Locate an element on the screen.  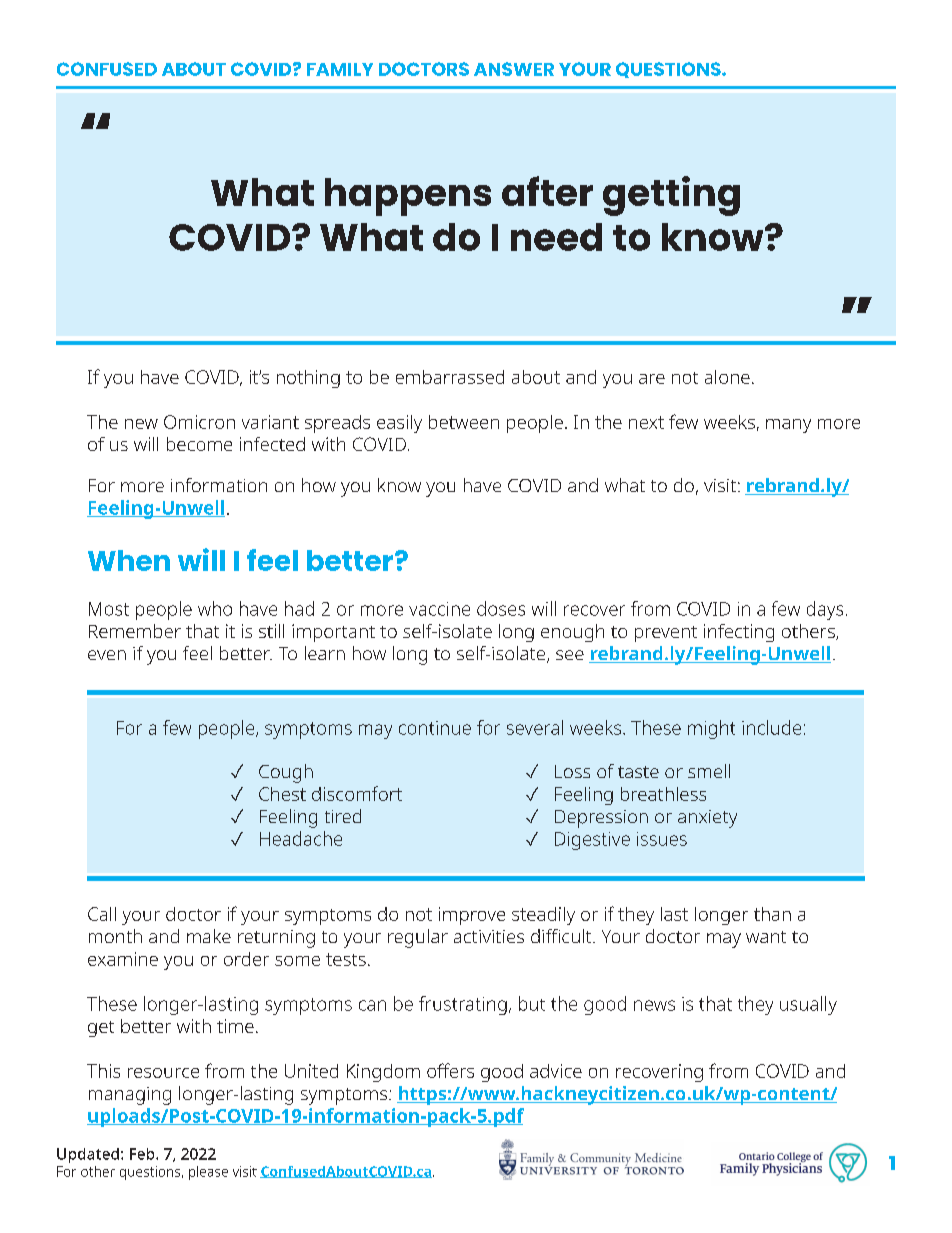
infecting is located at coordinates (739, 633).
